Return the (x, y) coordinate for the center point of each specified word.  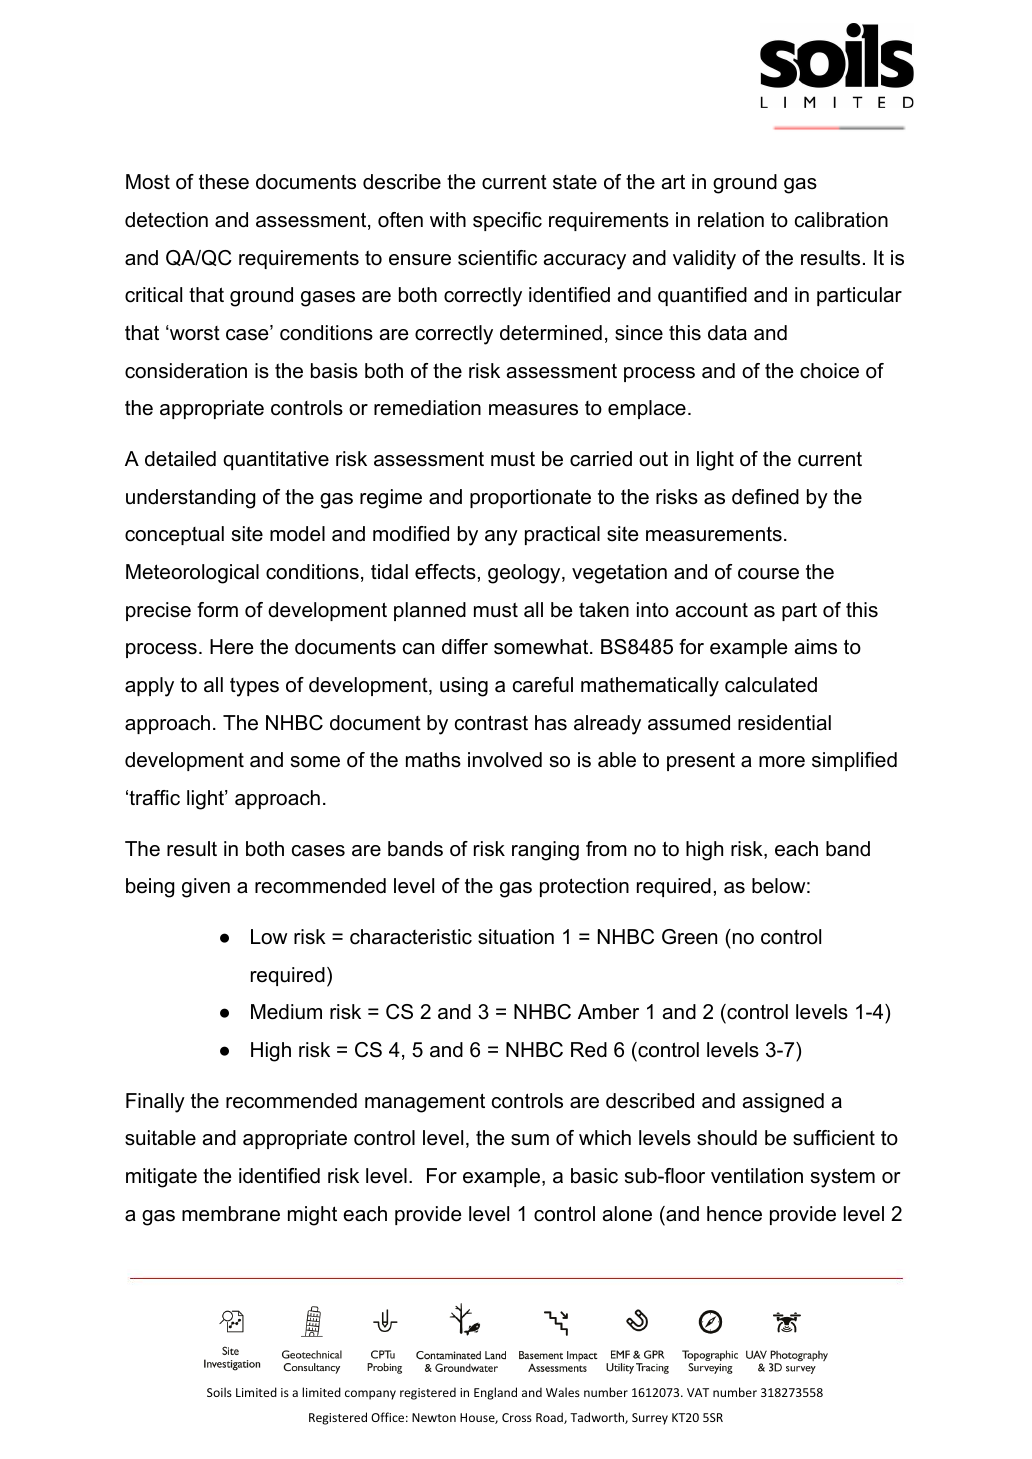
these (224, 182)
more (782, 762)
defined (765, 497)
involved (505, 760)
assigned (783, 1103)
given (206, 888)
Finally (155, 1103)
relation (731, 220)
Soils (219, 1392)
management (425, 1103)
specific (507, 221)
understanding (190, 499)
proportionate (530, 498)
